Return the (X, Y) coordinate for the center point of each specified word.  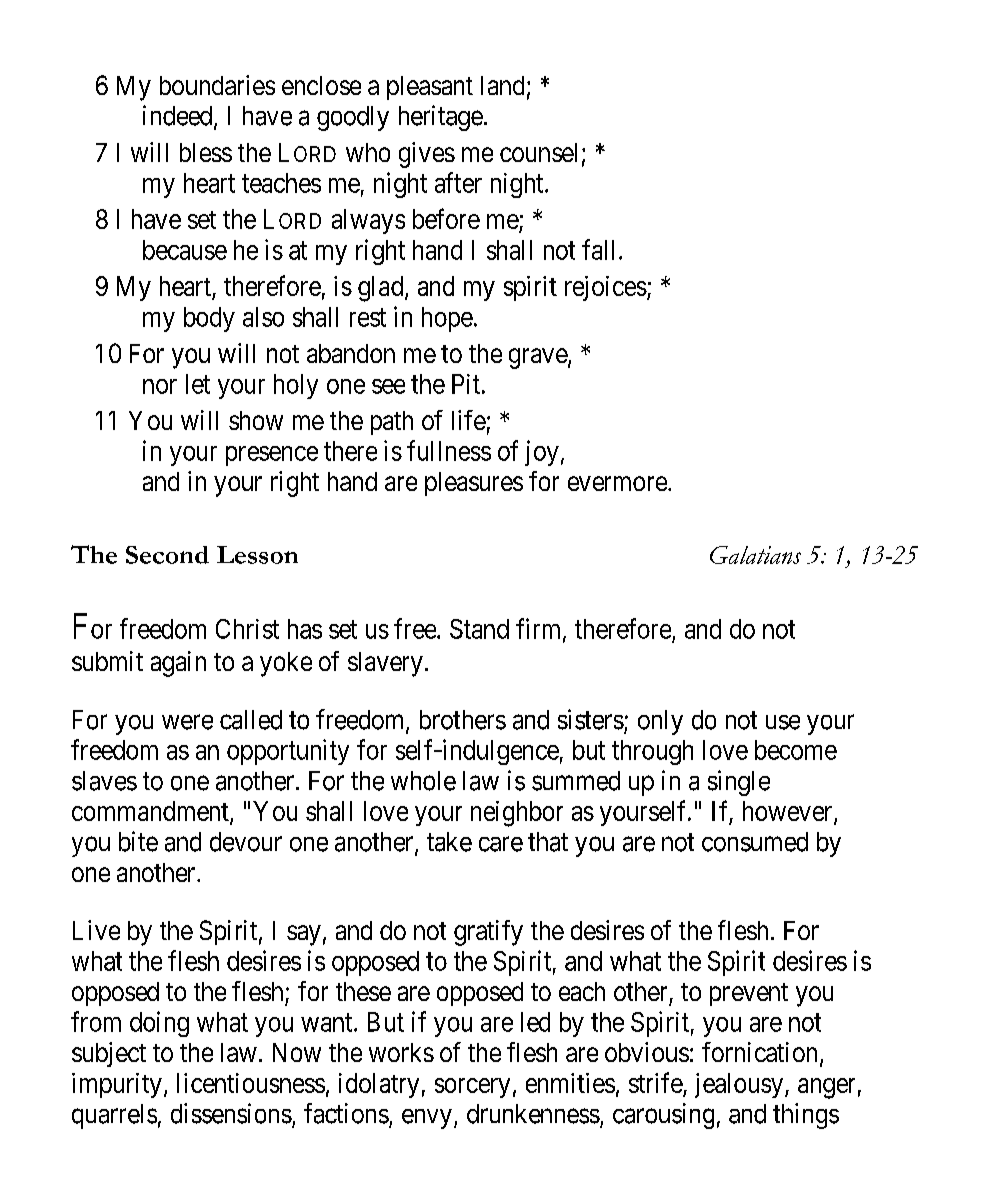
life (469, 420)
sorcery (472, 1088)
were (187, 722)
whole (423, 781)
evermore (617, 483)
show (256, 420)
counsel (538, 152)
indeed (179, 116)
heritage (441, 118)
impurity (117, 1085)
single (739, 783)
